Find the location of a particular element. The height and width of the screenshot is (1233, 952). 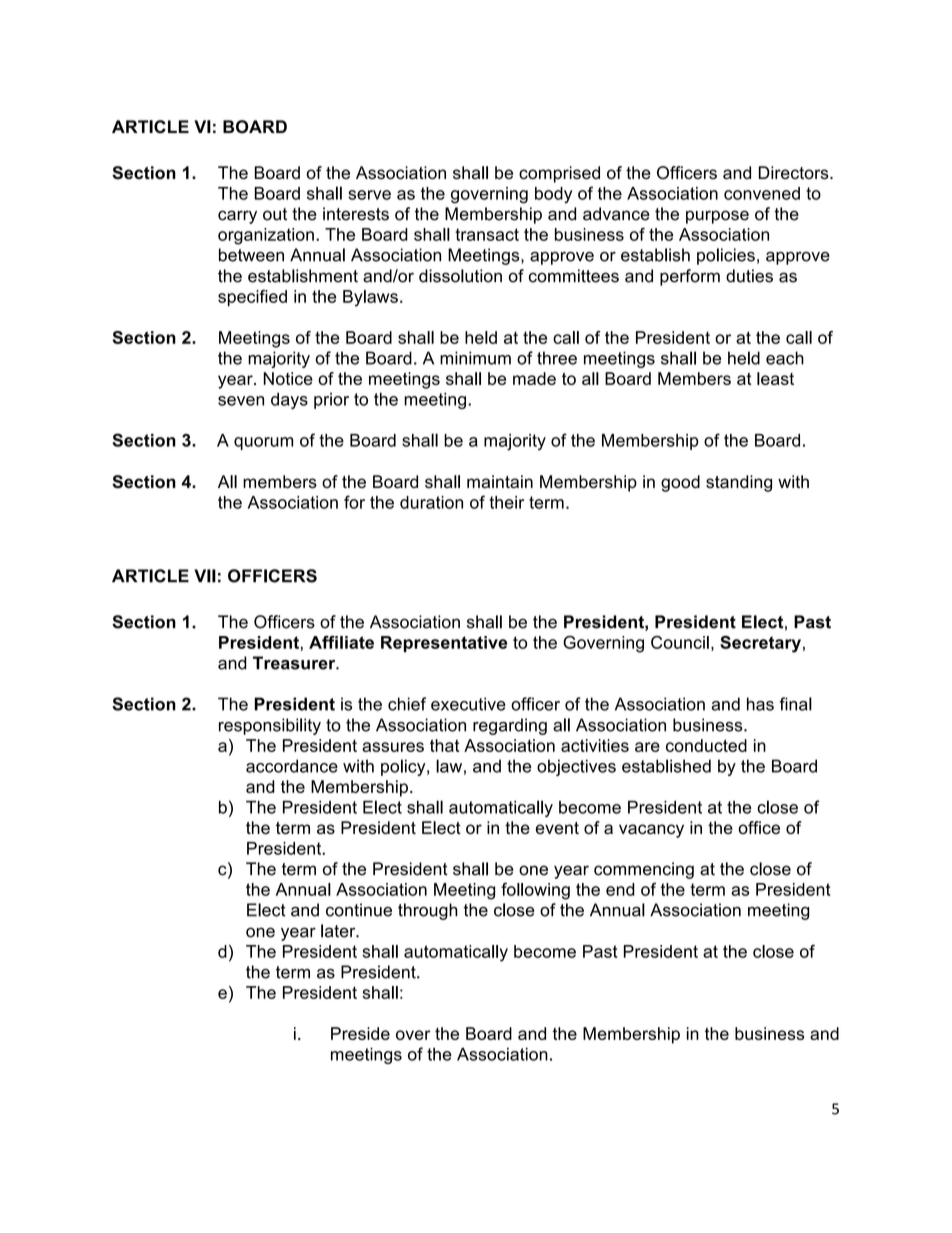

continue is located at coordinates (359, 910).
